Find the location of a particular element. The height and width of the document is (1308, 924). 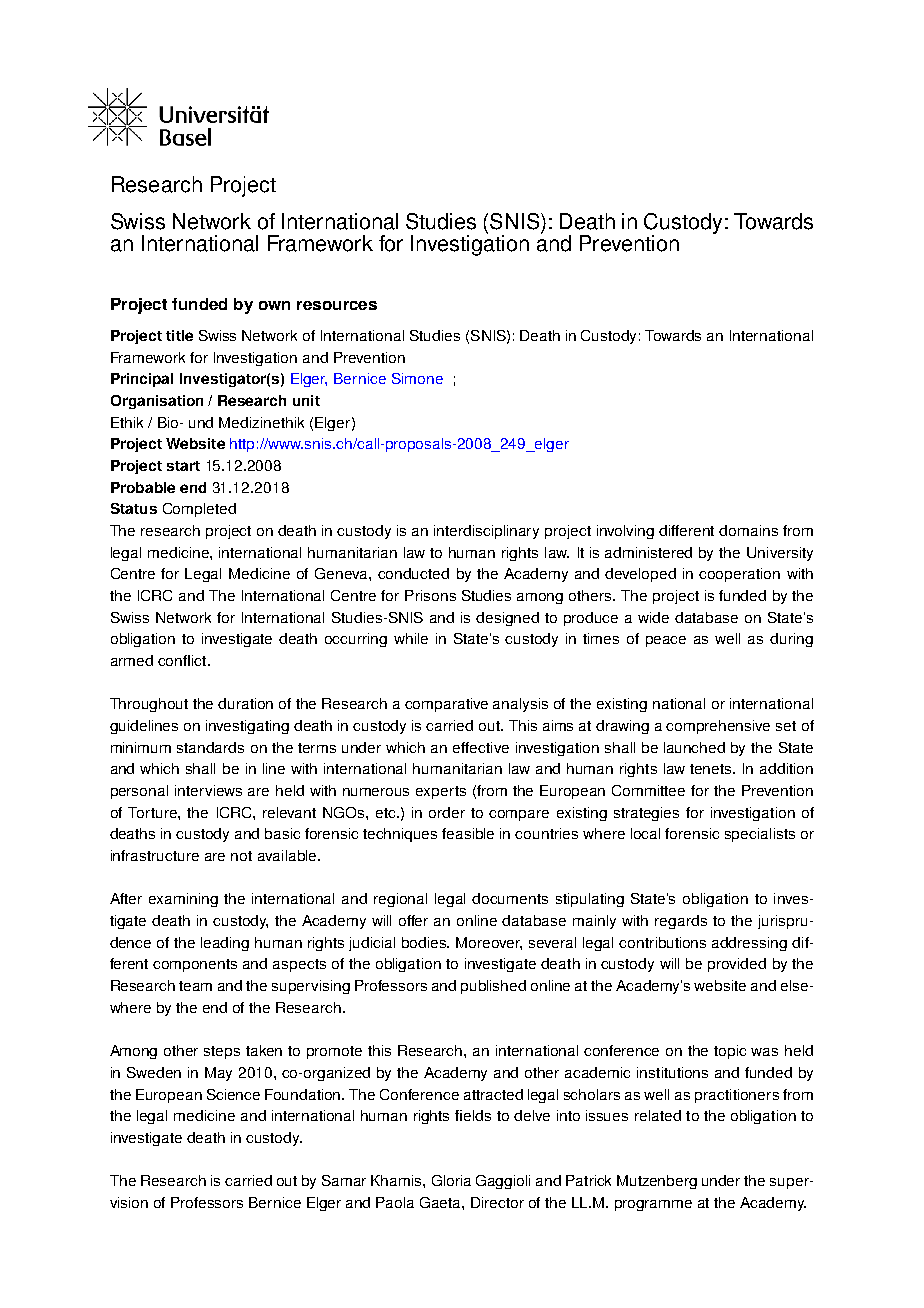

Simone is located at coordinates (417, 378).
